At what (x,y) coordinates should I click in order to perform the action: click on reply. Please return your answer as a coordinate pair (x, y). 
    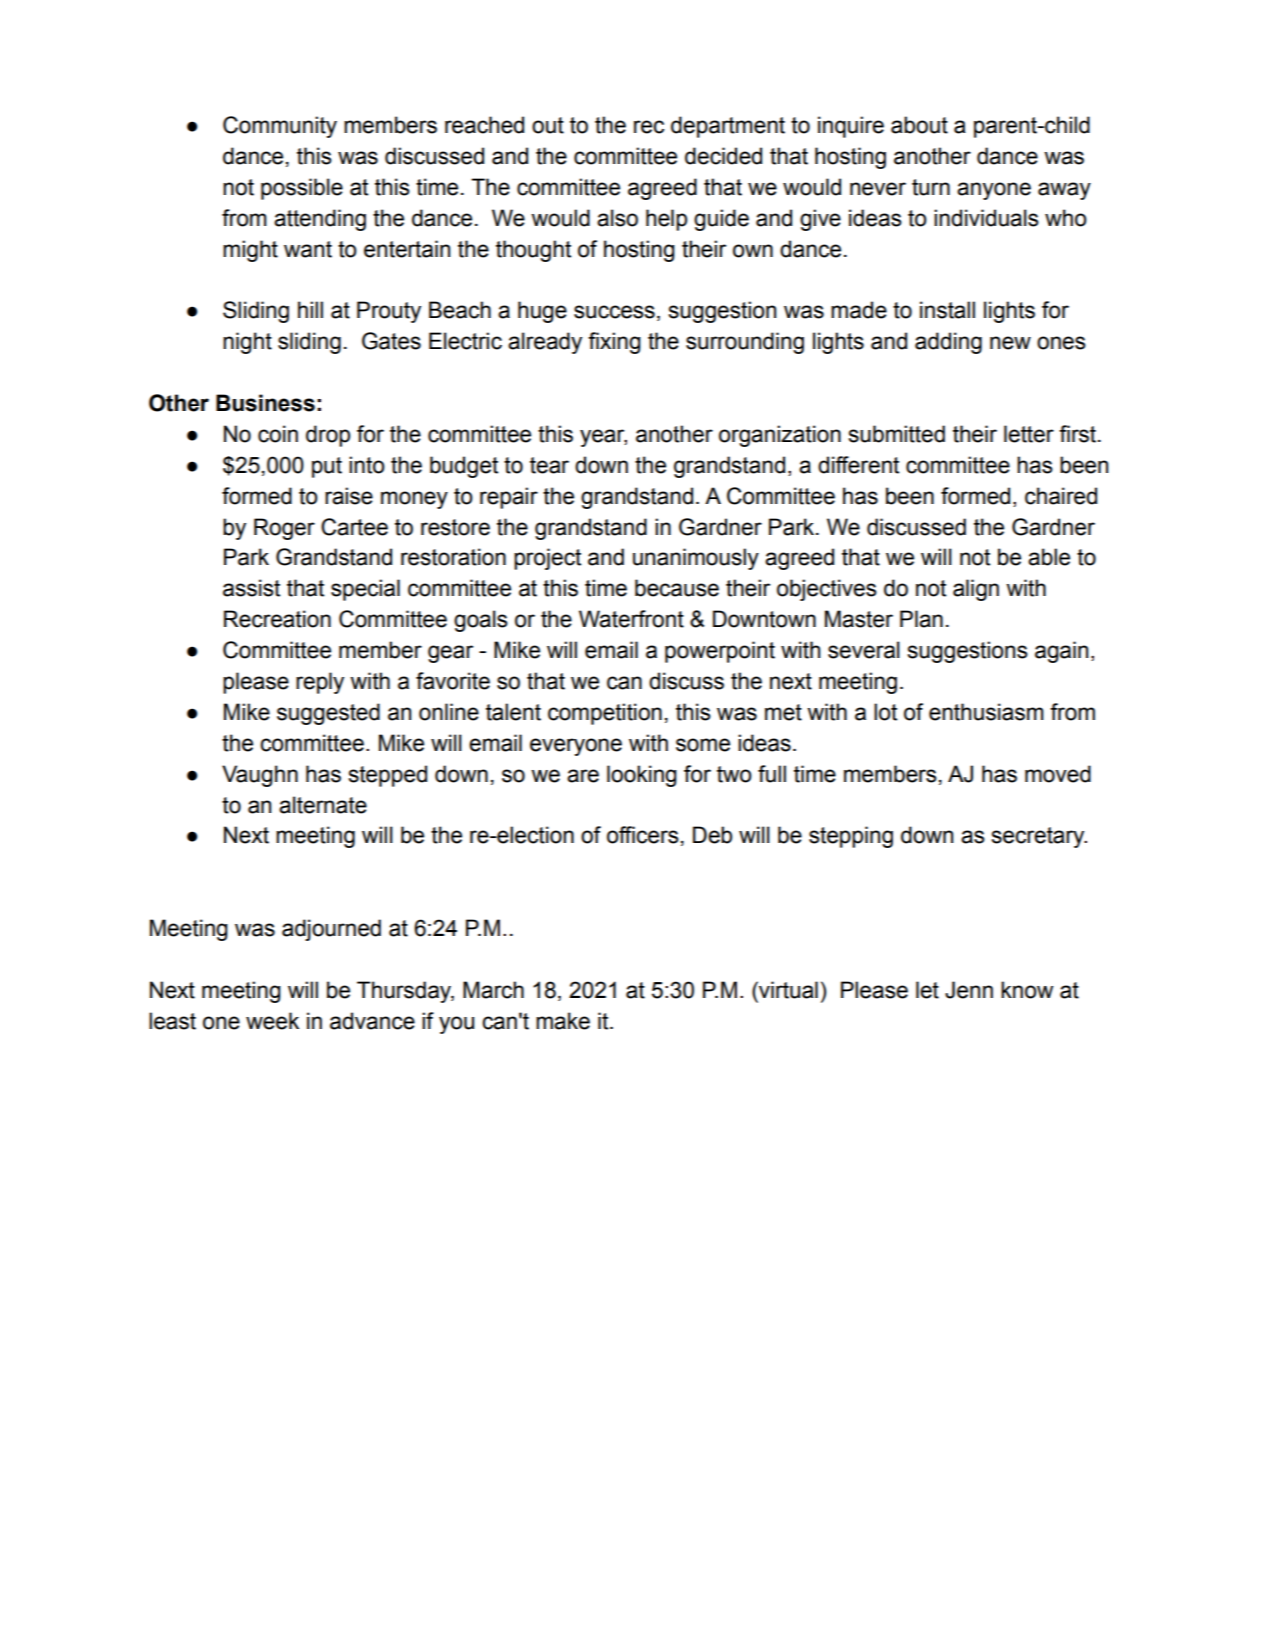
    Looking at the image, I should click on (320, 683).
